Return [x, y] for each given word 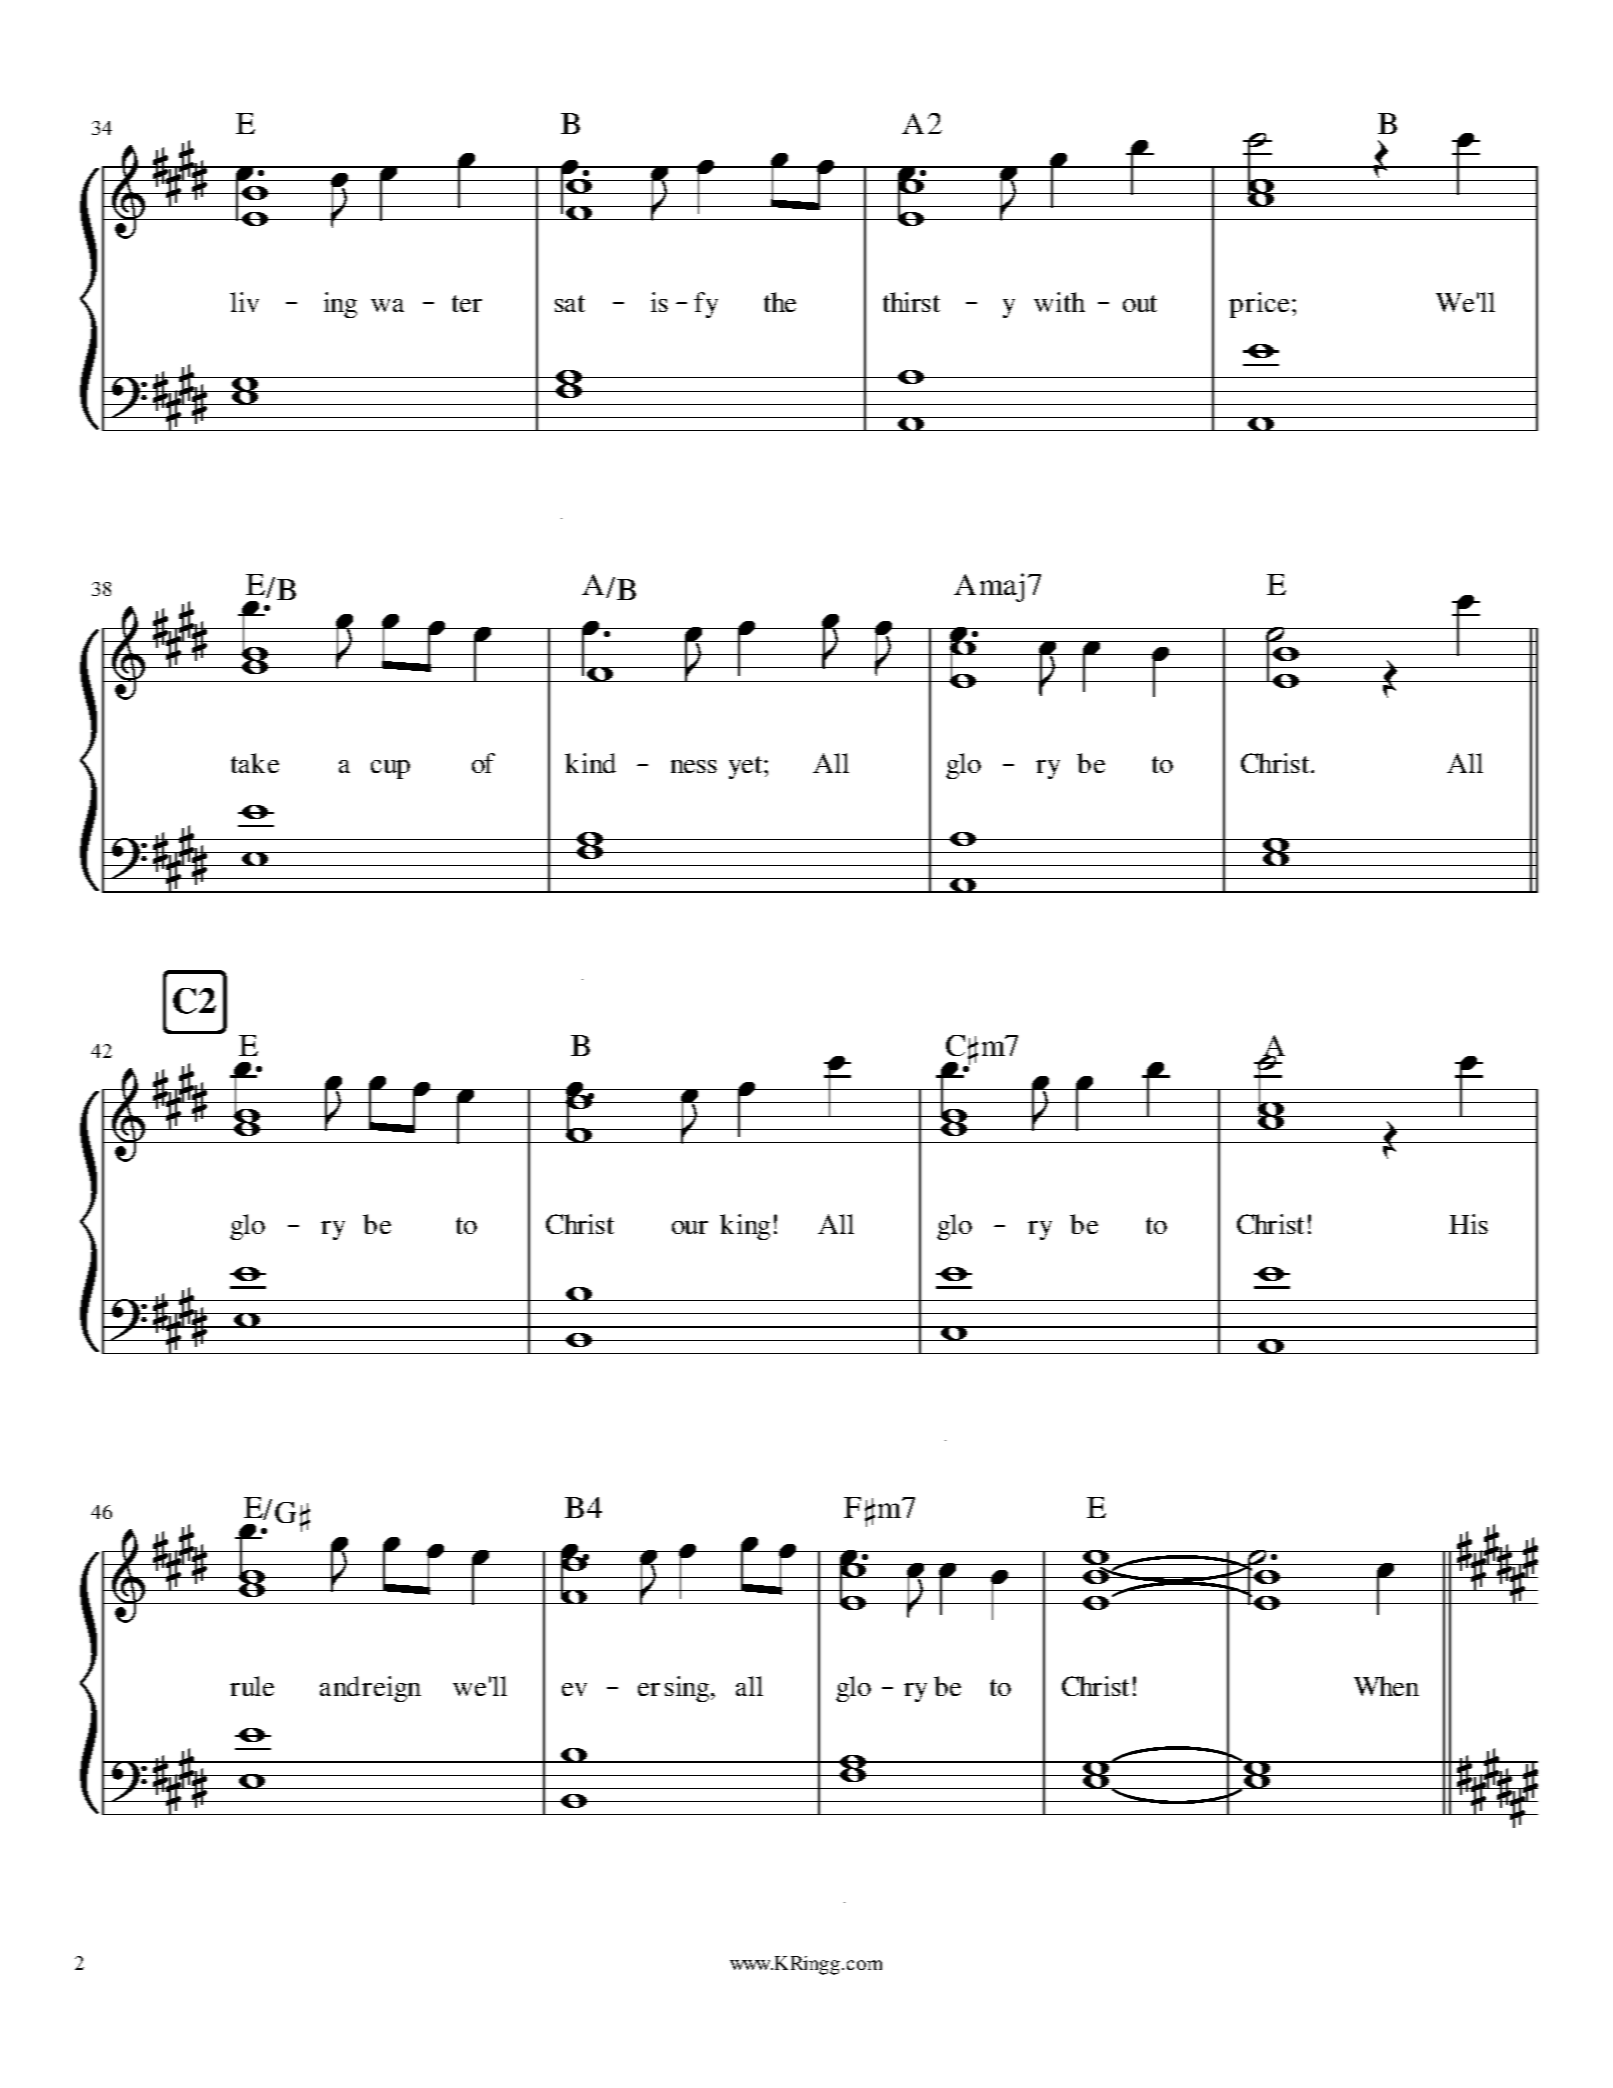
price [1259, 305]
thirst [911, 302]
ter [467, 303]
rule [252, 1686]
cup [390, 769]
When [1386, 1686]
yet [747, 767]
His [1468, 1224]
